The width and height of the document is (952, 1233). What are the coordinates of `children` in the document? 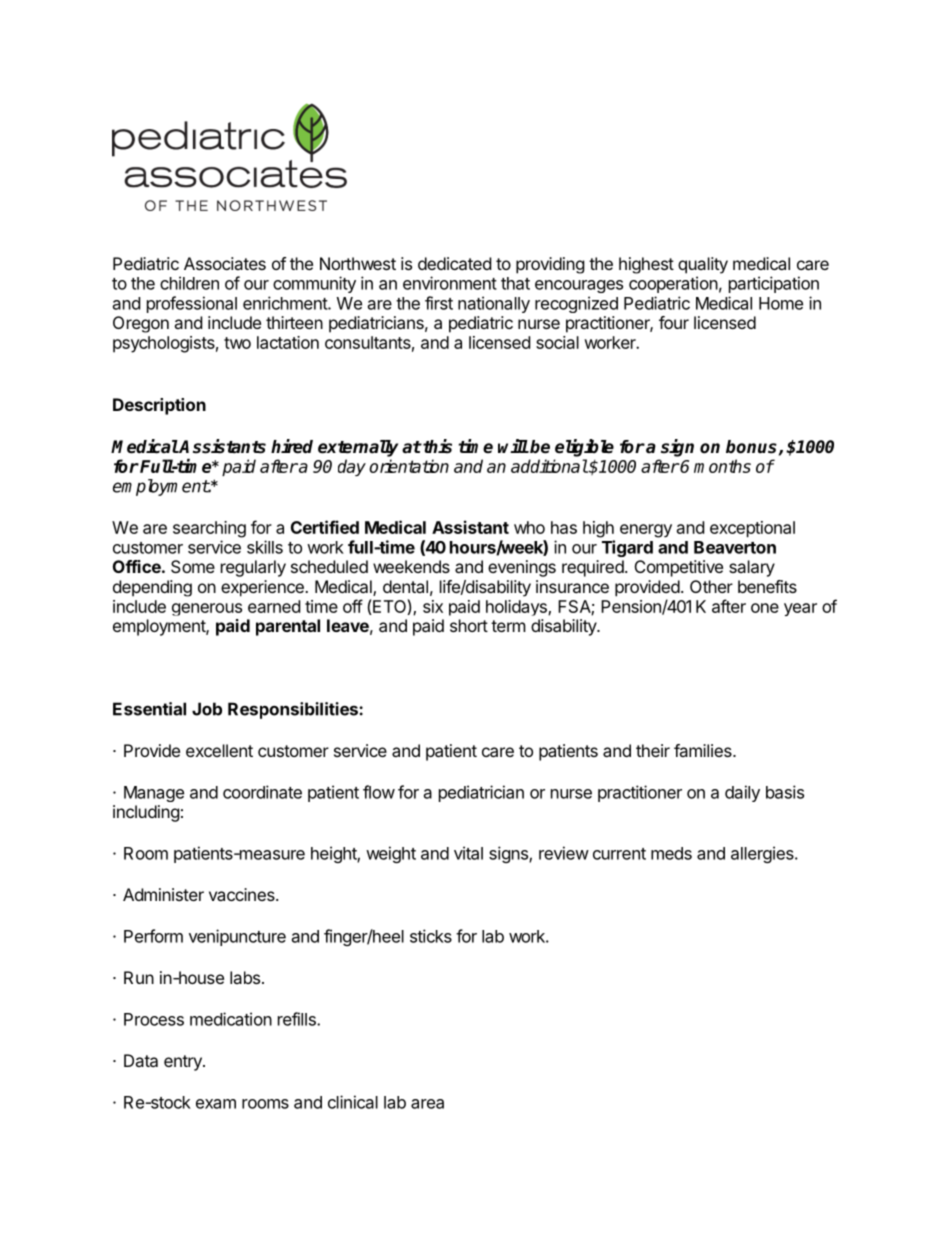 It's located at (189, 283).
